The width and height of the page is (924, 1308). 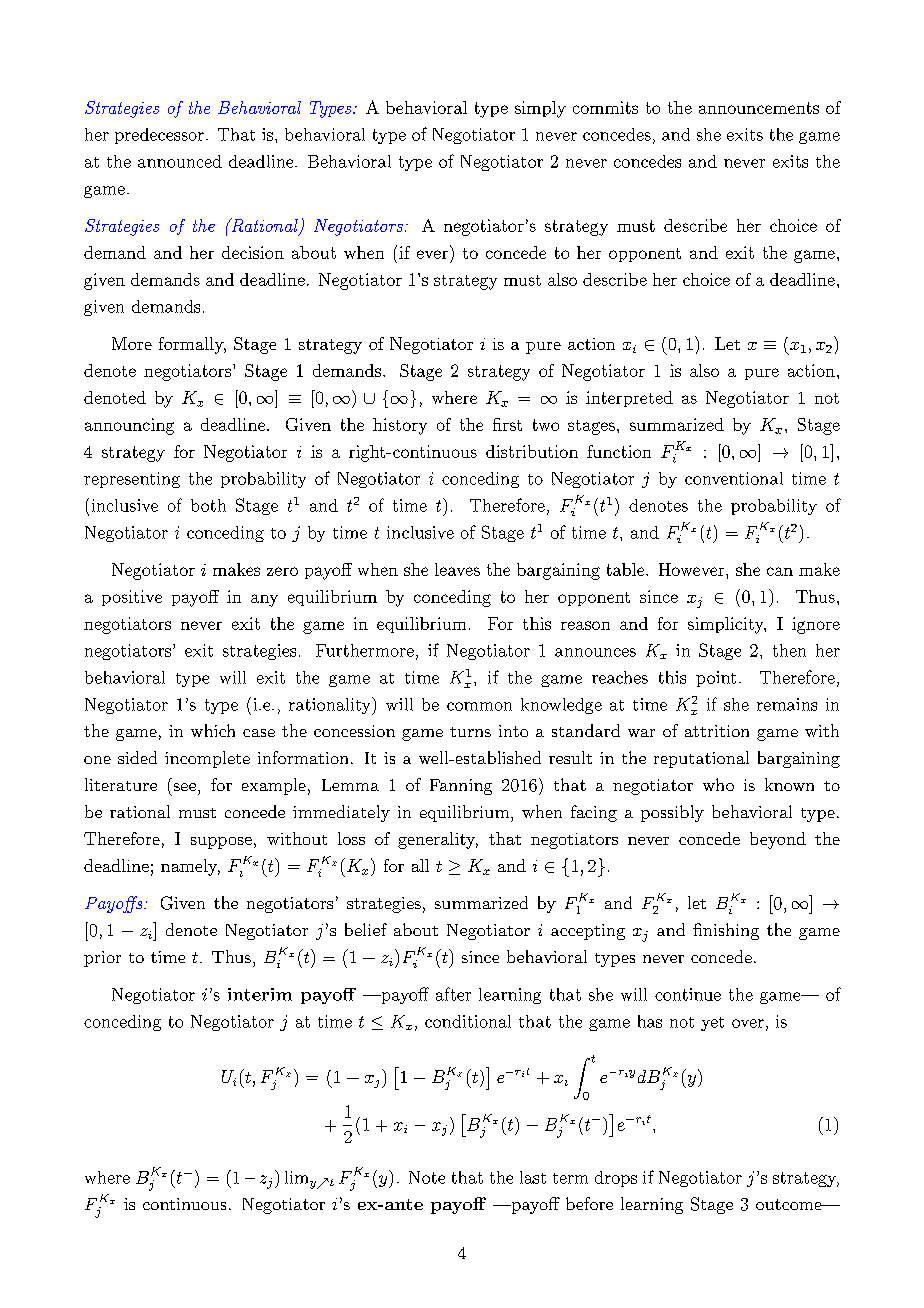 What do you see at coordinates (759, 108) in the page?
I see `announcements` at bounding box center [759, 108].
